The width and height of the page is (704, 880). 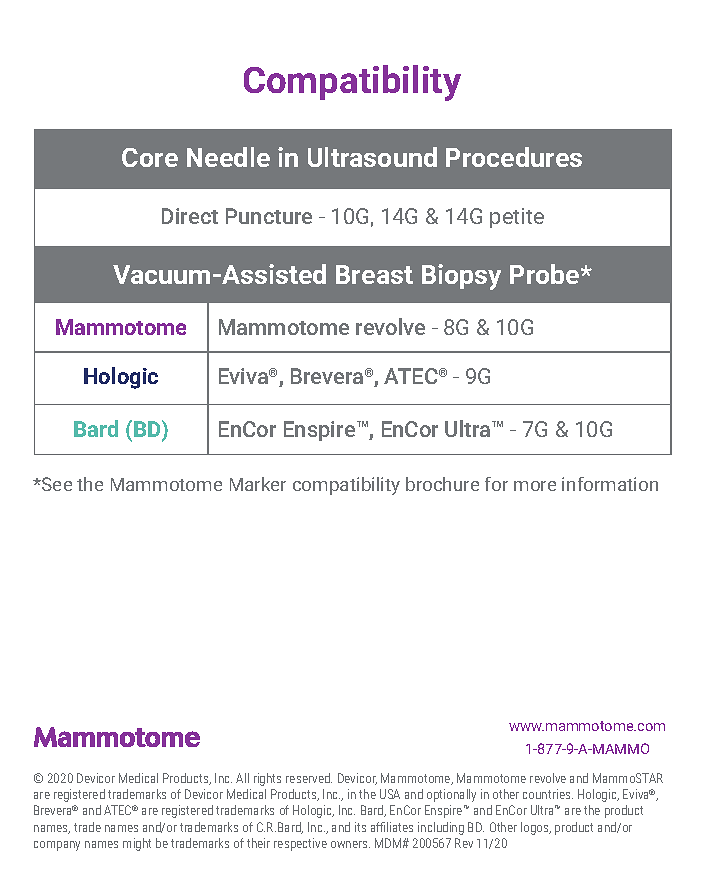 I want to click on Probe, so click(x=546, y=274).
